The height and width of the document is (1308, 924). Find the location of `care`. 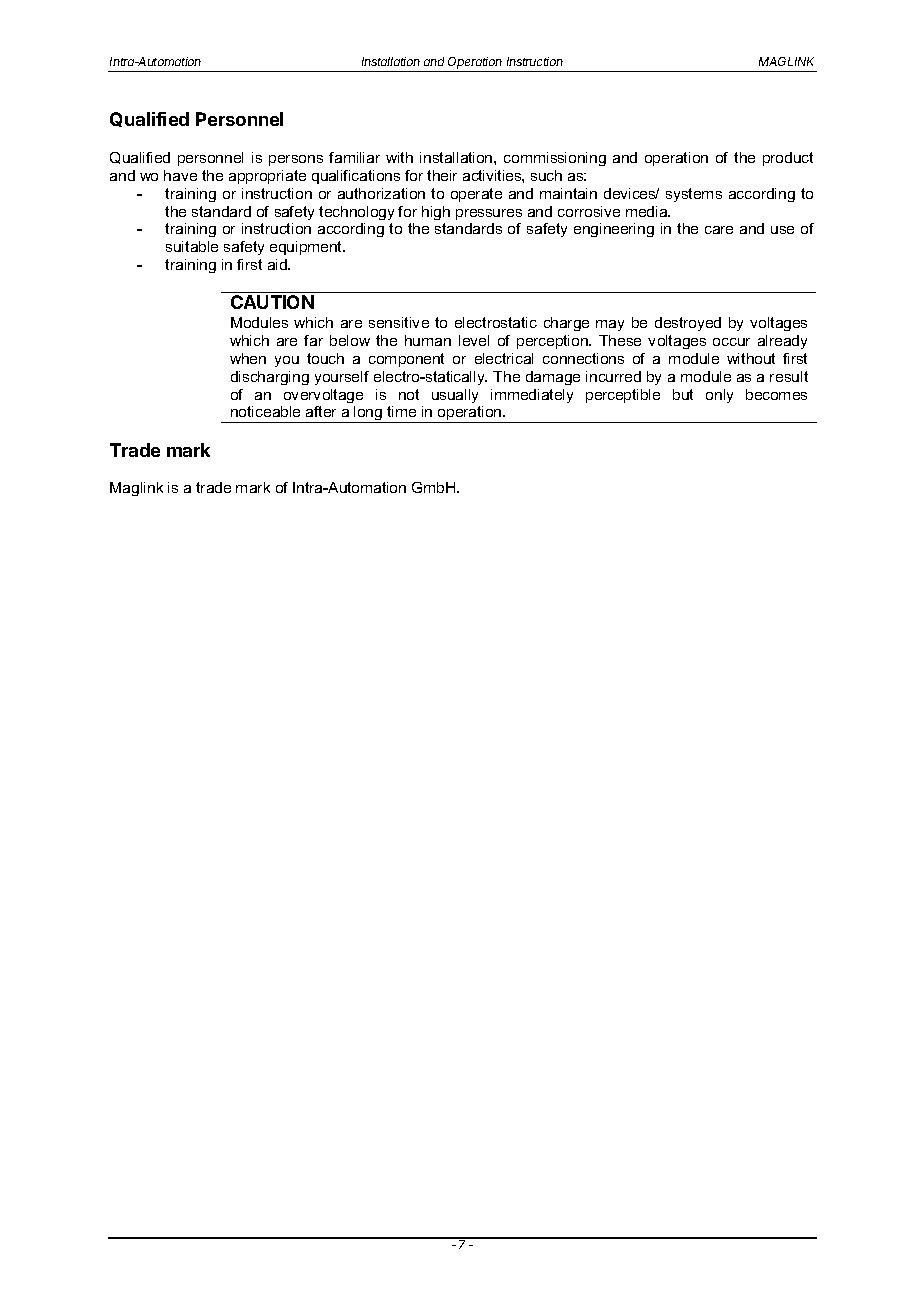

care is located at coordinates (719, 230).
